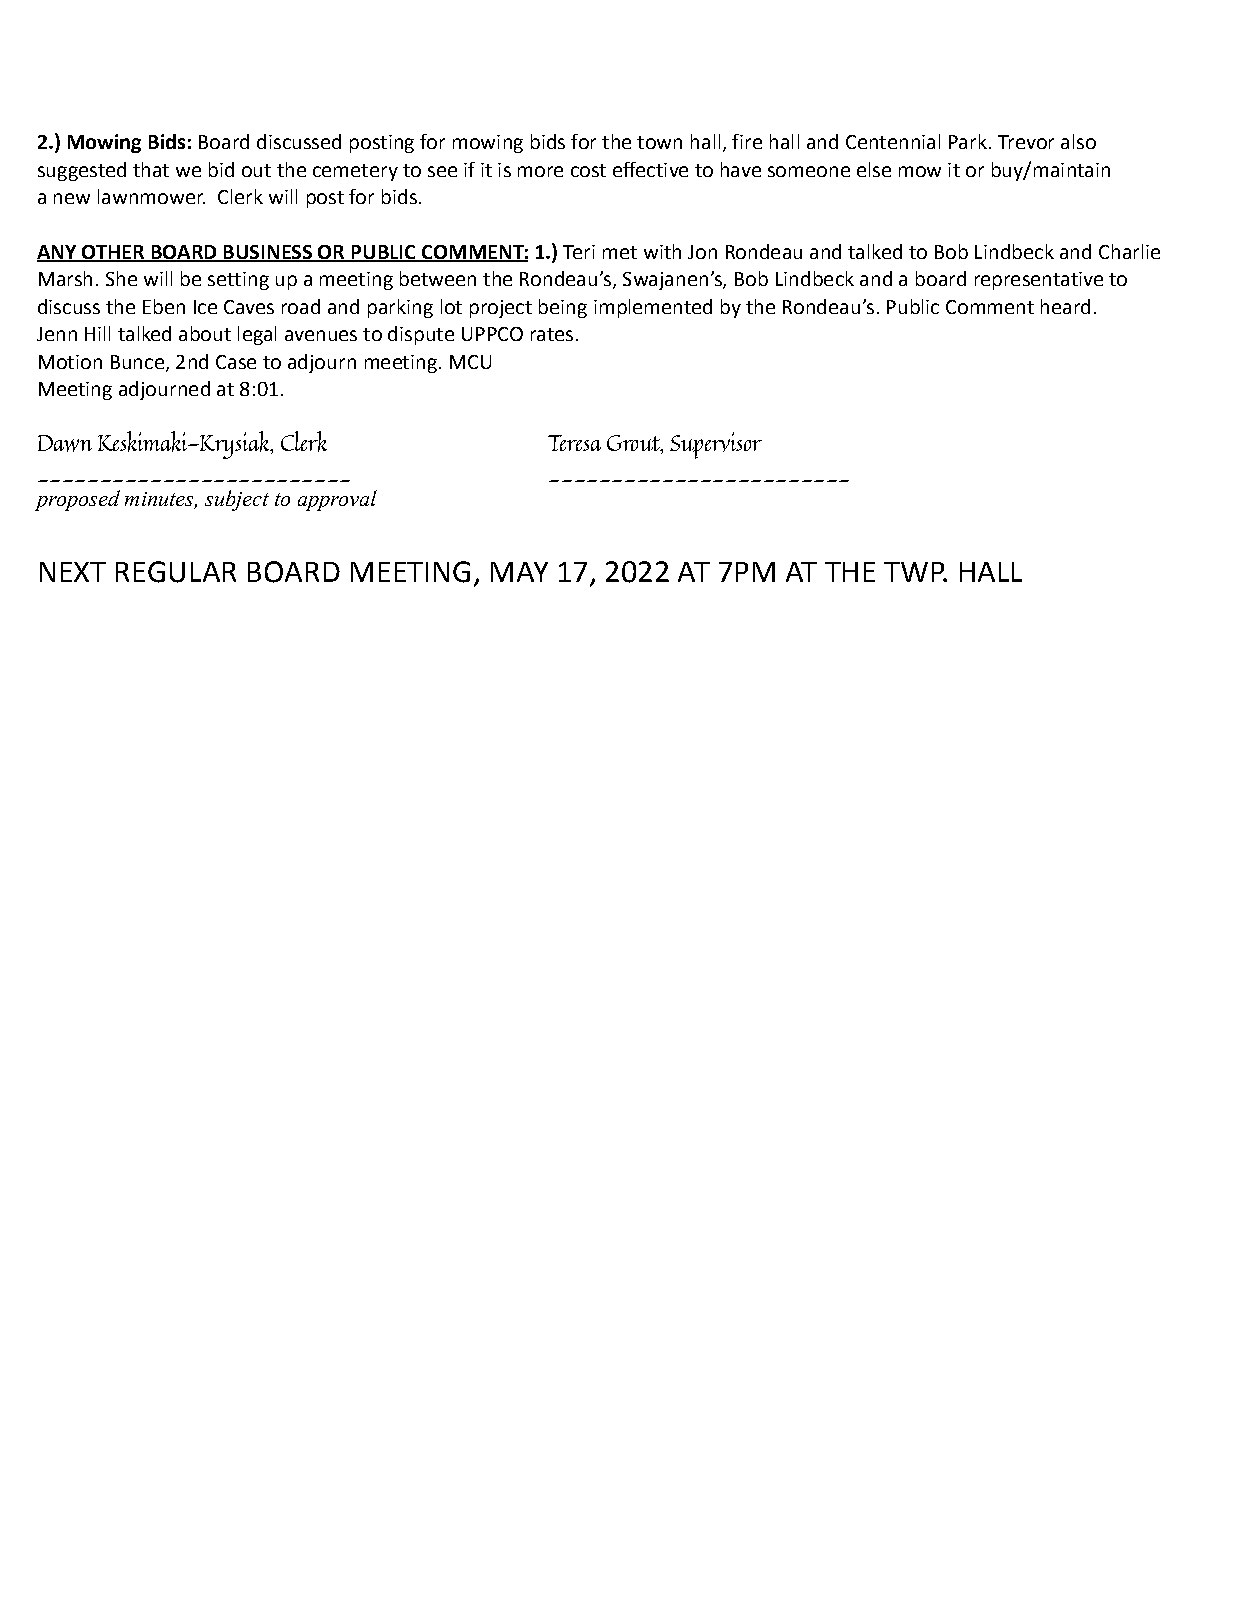 Image resolution: width=1243 pixels, height=1608 pixels. I want to click on Trevor, so click(1026, 142).
